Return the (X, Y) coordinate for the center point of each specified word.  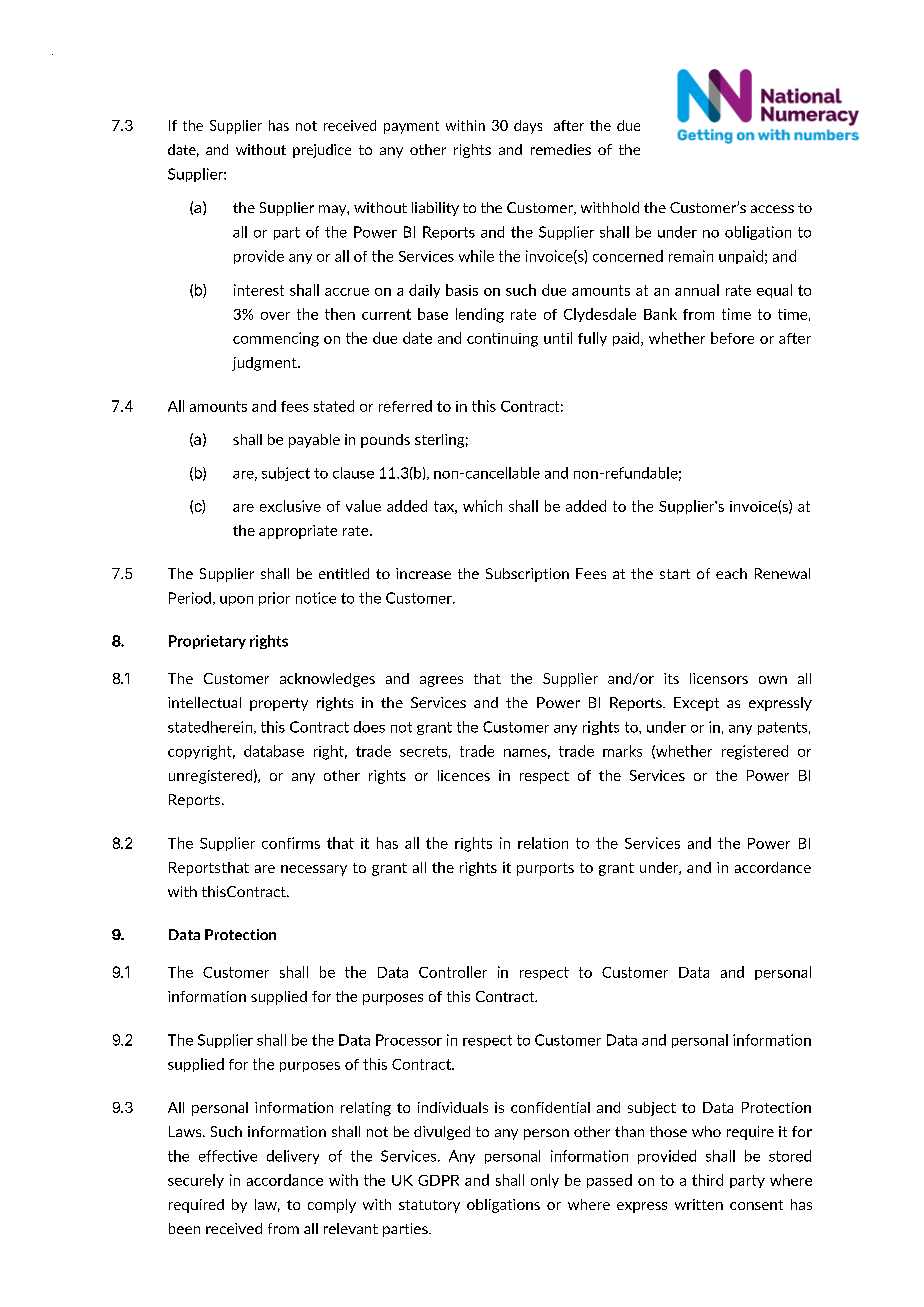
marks (622, 751)
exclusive (290, 506)
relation (543, 843)
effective (228, 1156)
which (482, 506)
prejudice (322, 151)
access (772, 209)
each (731, 573)
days (528, 127)
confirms (291, 843)
